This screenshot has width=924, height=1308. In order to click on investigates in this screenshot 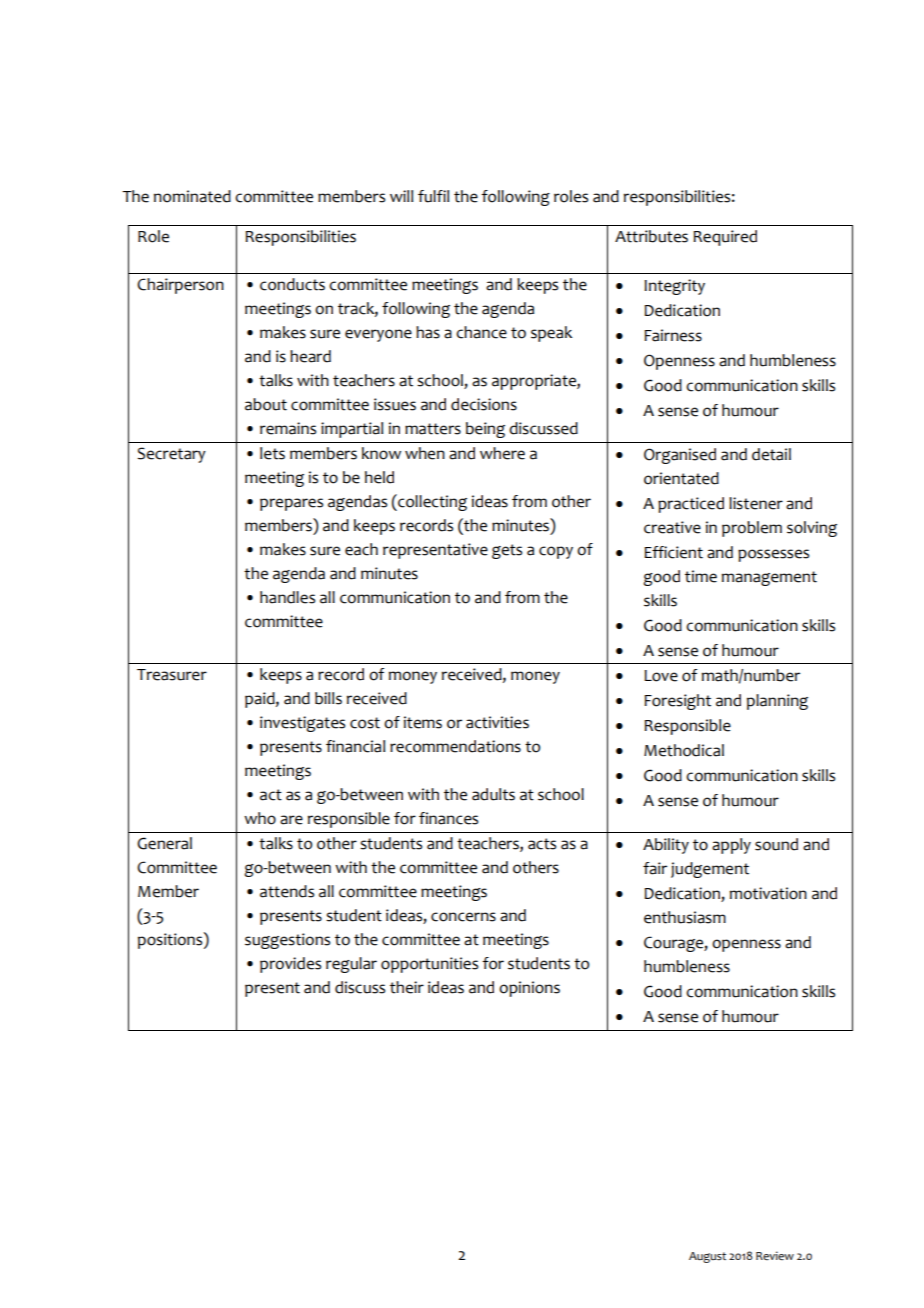, I will do `click(302, 724)`.
